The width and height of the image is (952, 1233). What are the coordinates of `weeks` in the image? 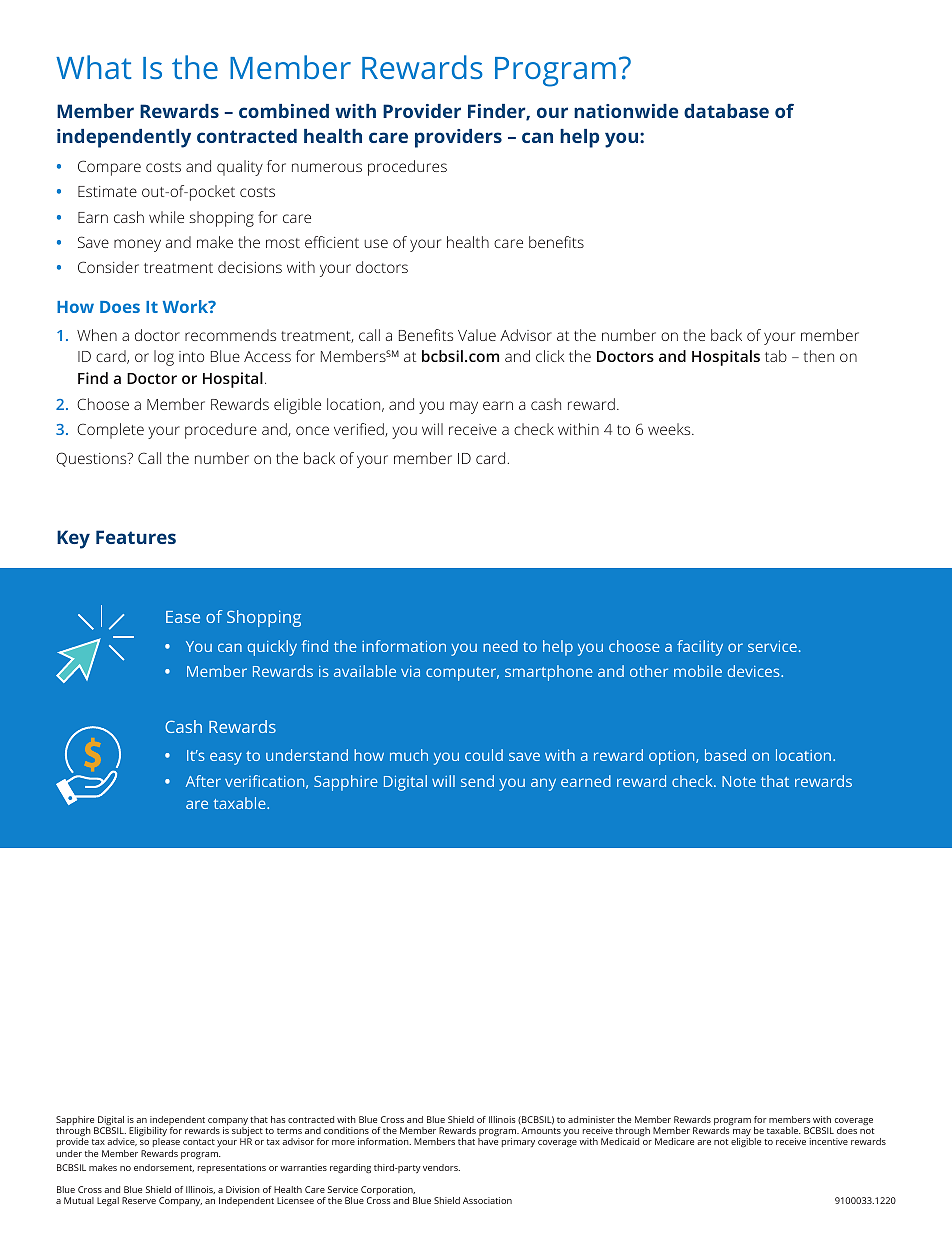 It's located at (670, 429).
